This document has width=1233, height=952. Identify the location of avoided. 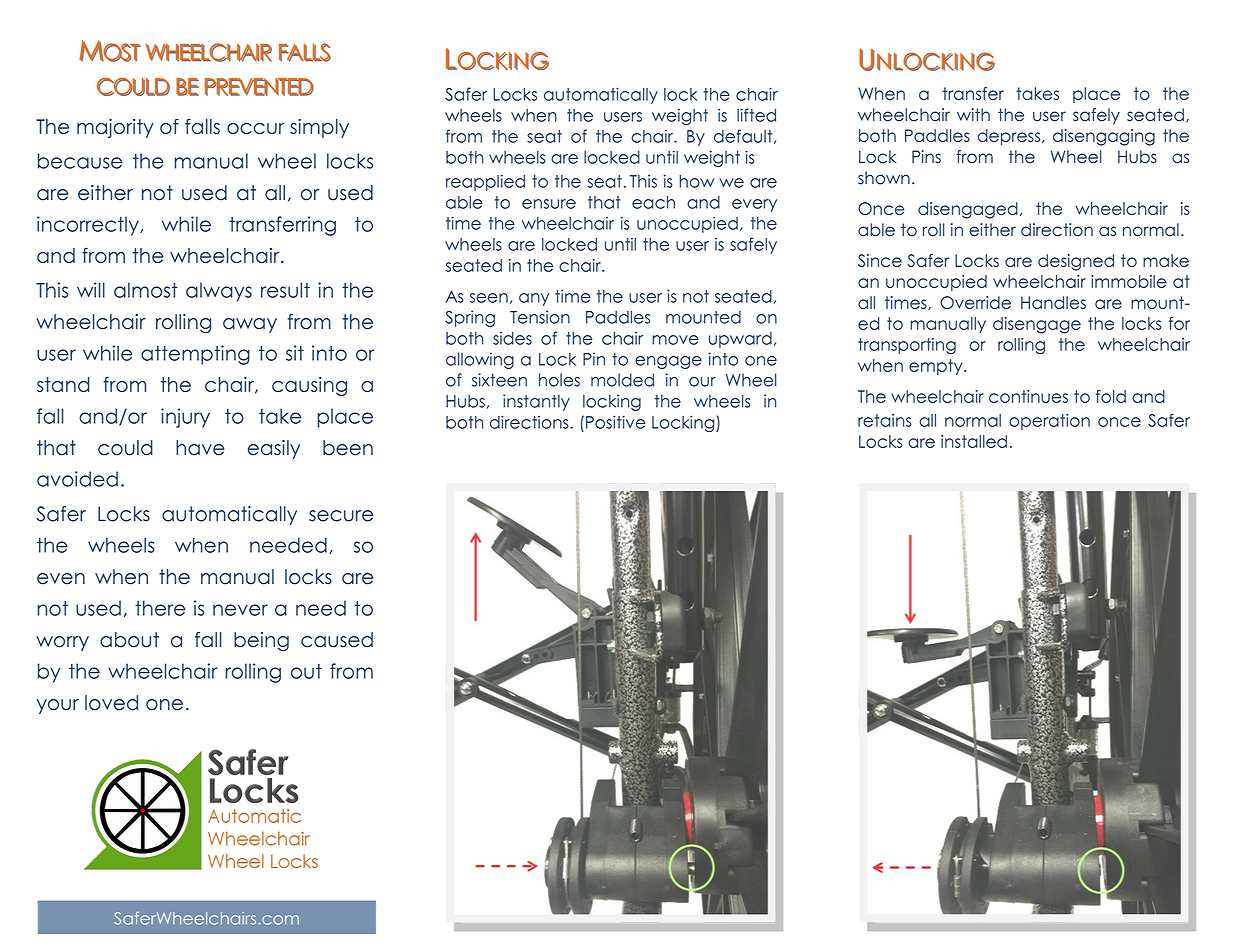
(77, 479).
